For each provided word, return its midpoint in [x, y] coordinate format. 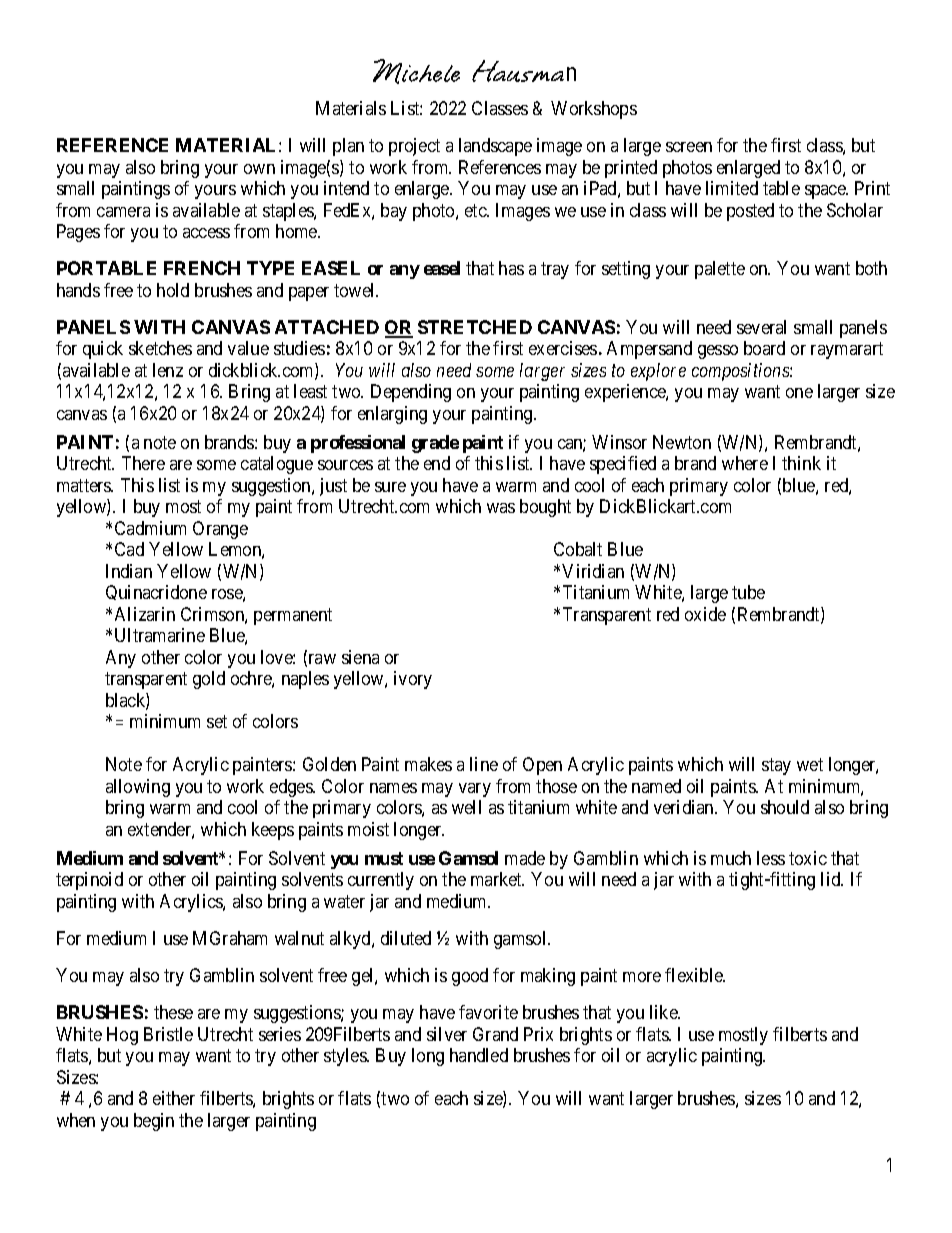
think [801, 463]
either [174, 1098]
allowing [138, 788]
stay [776, 766]
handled [479, 1055]
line [484, 764]
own [259, 169]
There [143, 463]
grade [435, 444]
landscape [495, 147]
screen [689, 147]
